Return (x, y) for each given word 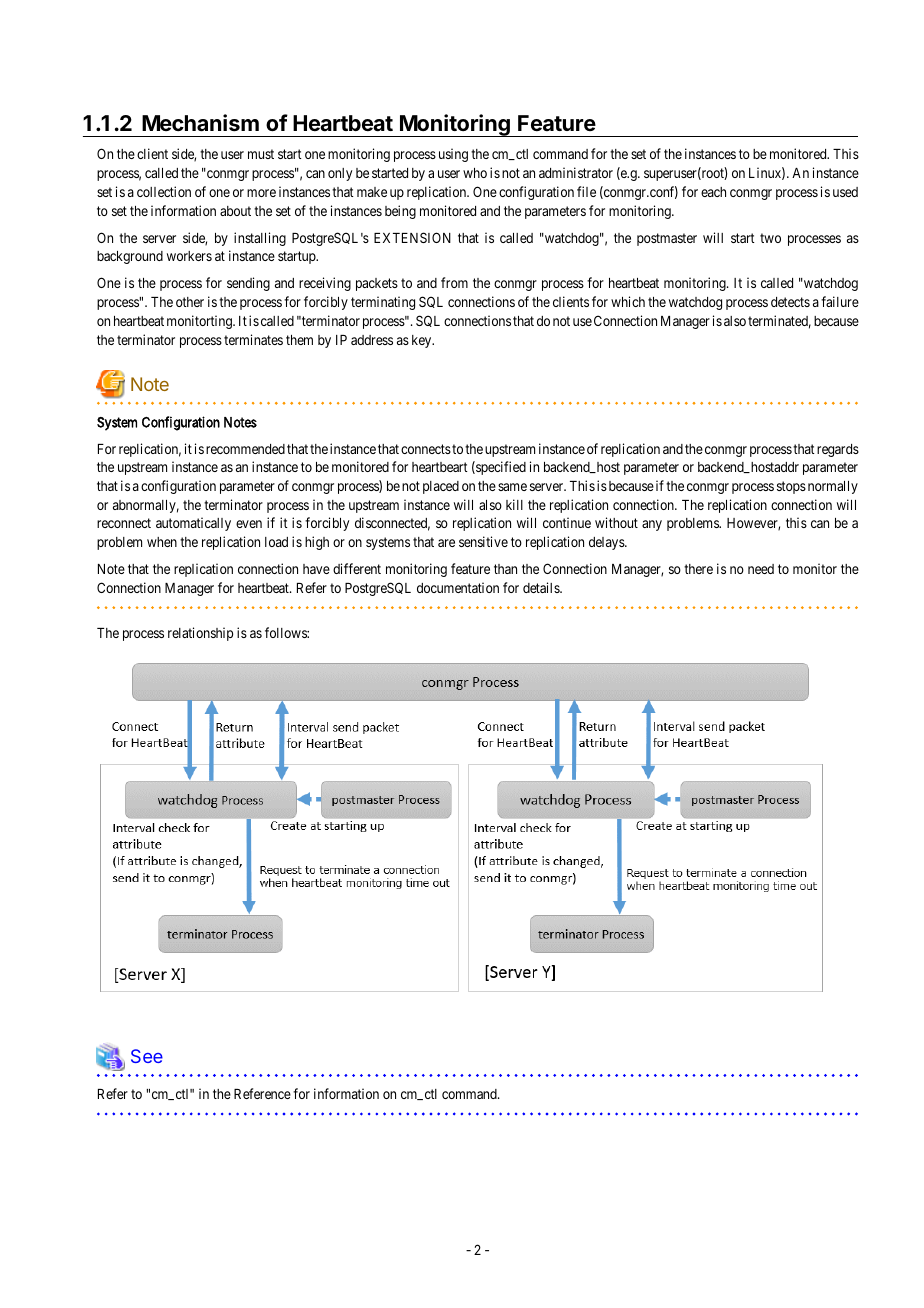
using (453, 155)
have (316, 569)
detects (790, 302)
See (147, 1056)
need (761, 569)
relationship (200, 634)
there (698, 569)
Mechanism (200, 123)
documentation (458, 587)
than (505, 569)
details (542, 587)
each (713, 192)
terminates (253, 339)
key (423, 341)
